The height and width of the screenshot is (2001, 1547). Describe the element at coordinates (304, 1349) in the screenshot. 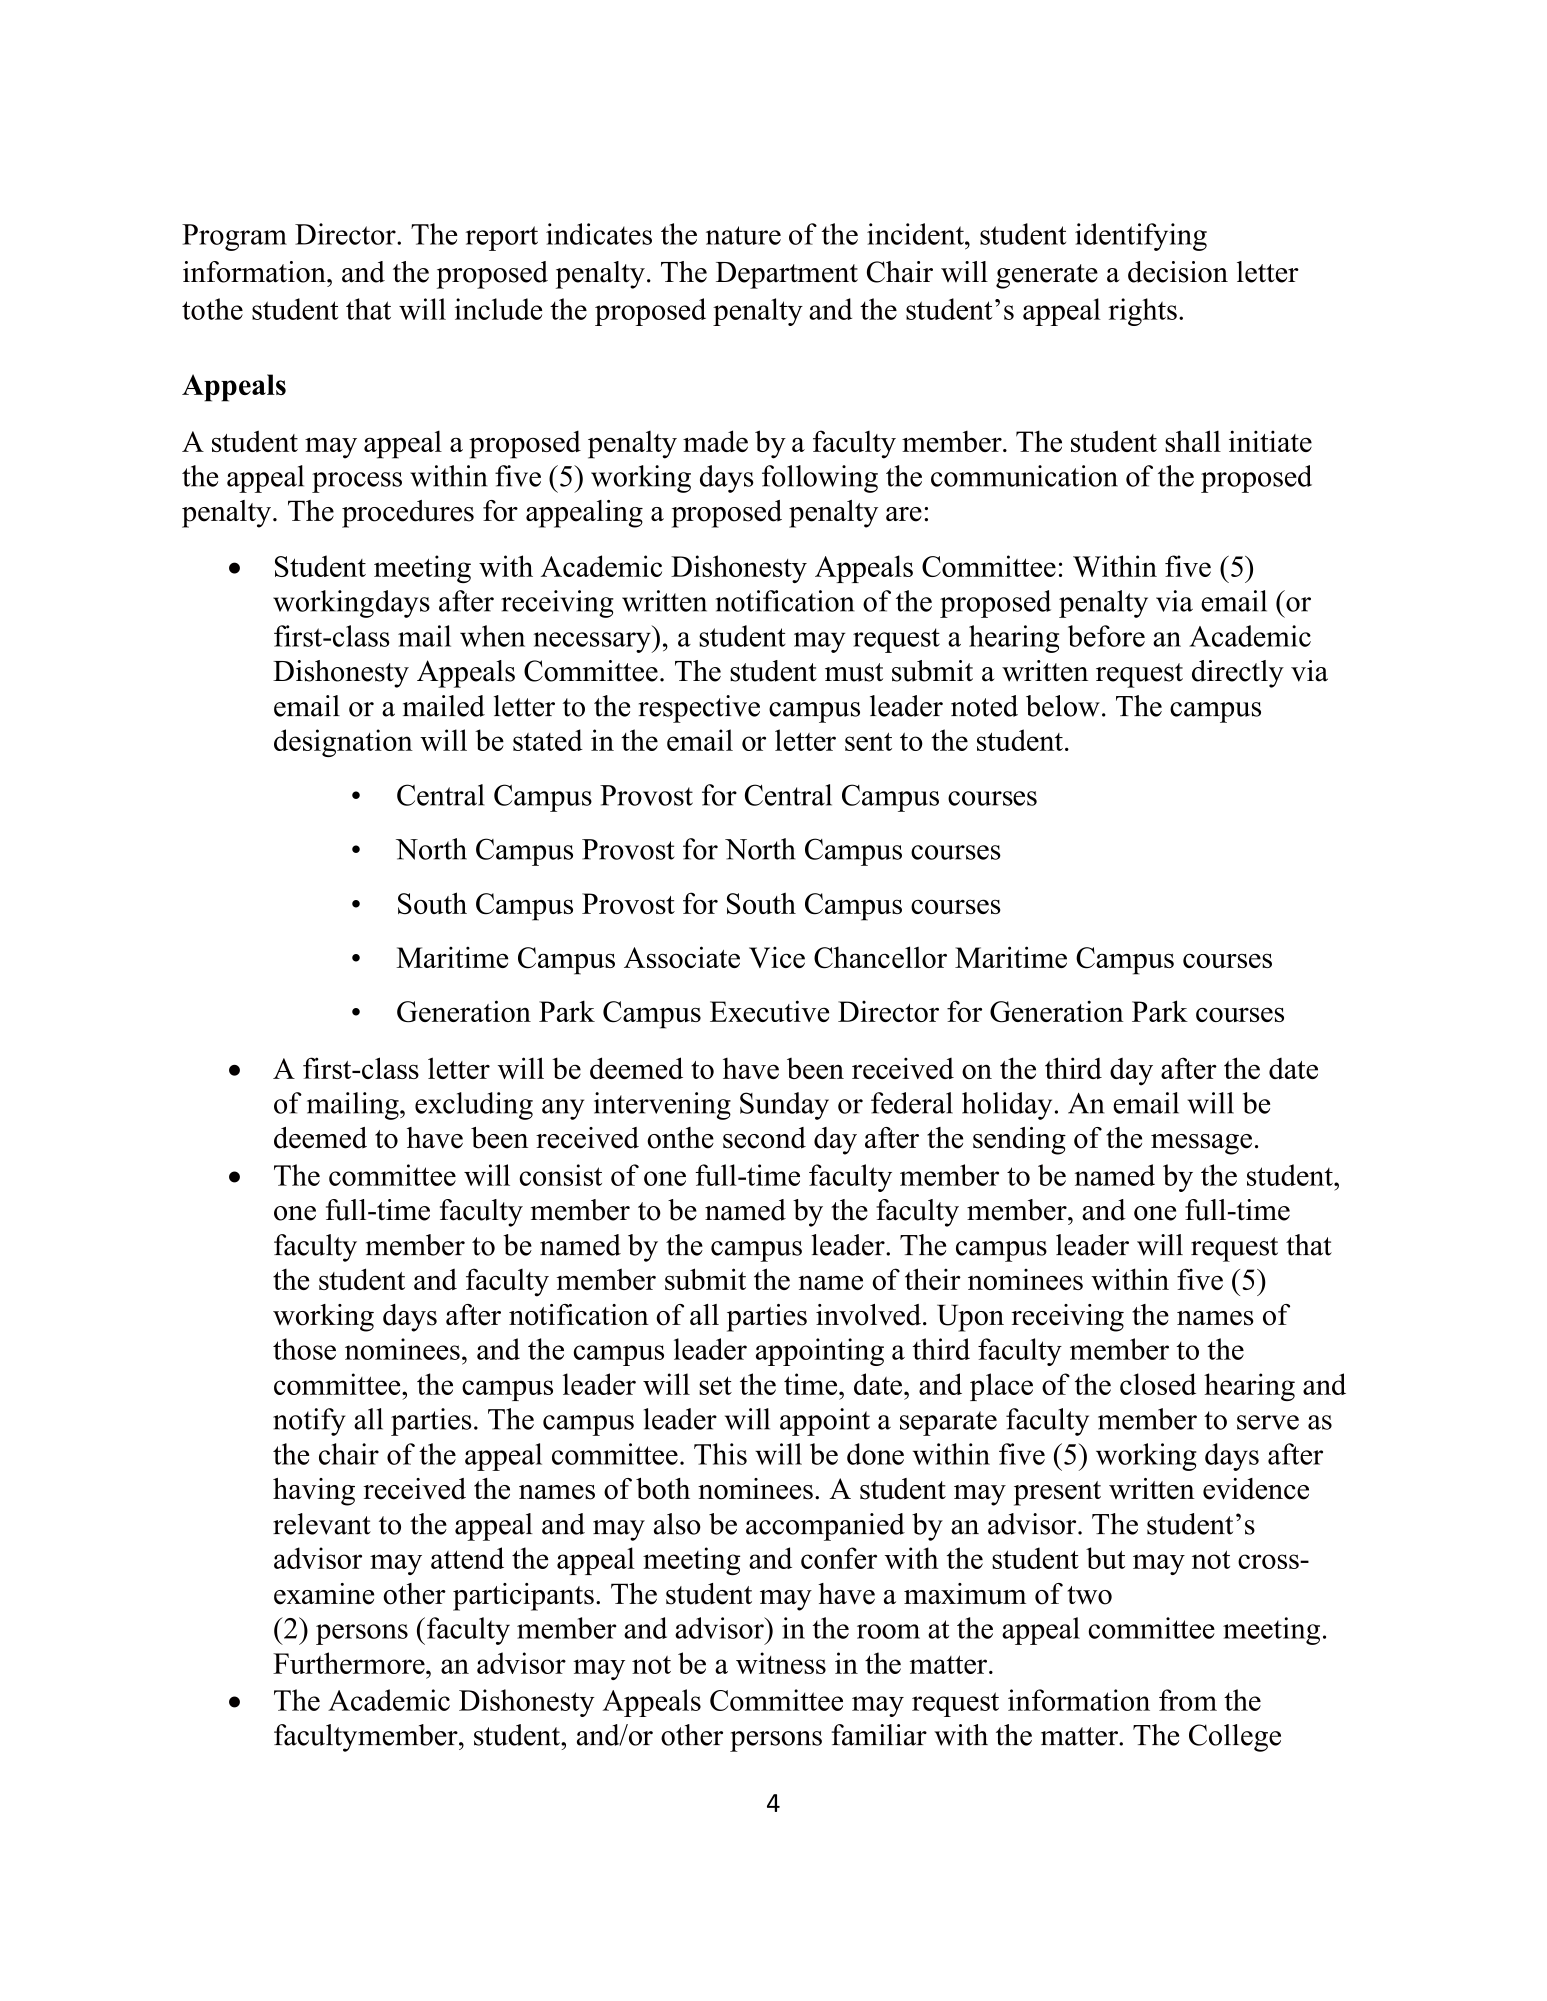

I see `those` at that location.
